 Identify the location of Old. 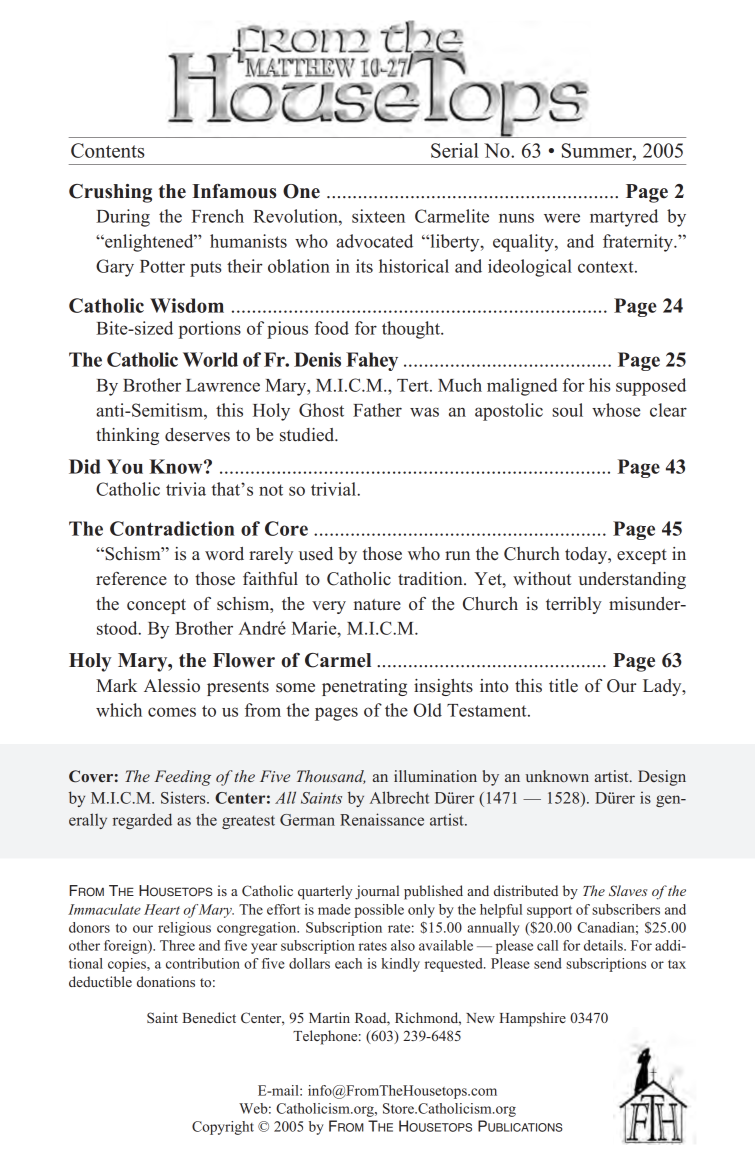
(428, 710).
